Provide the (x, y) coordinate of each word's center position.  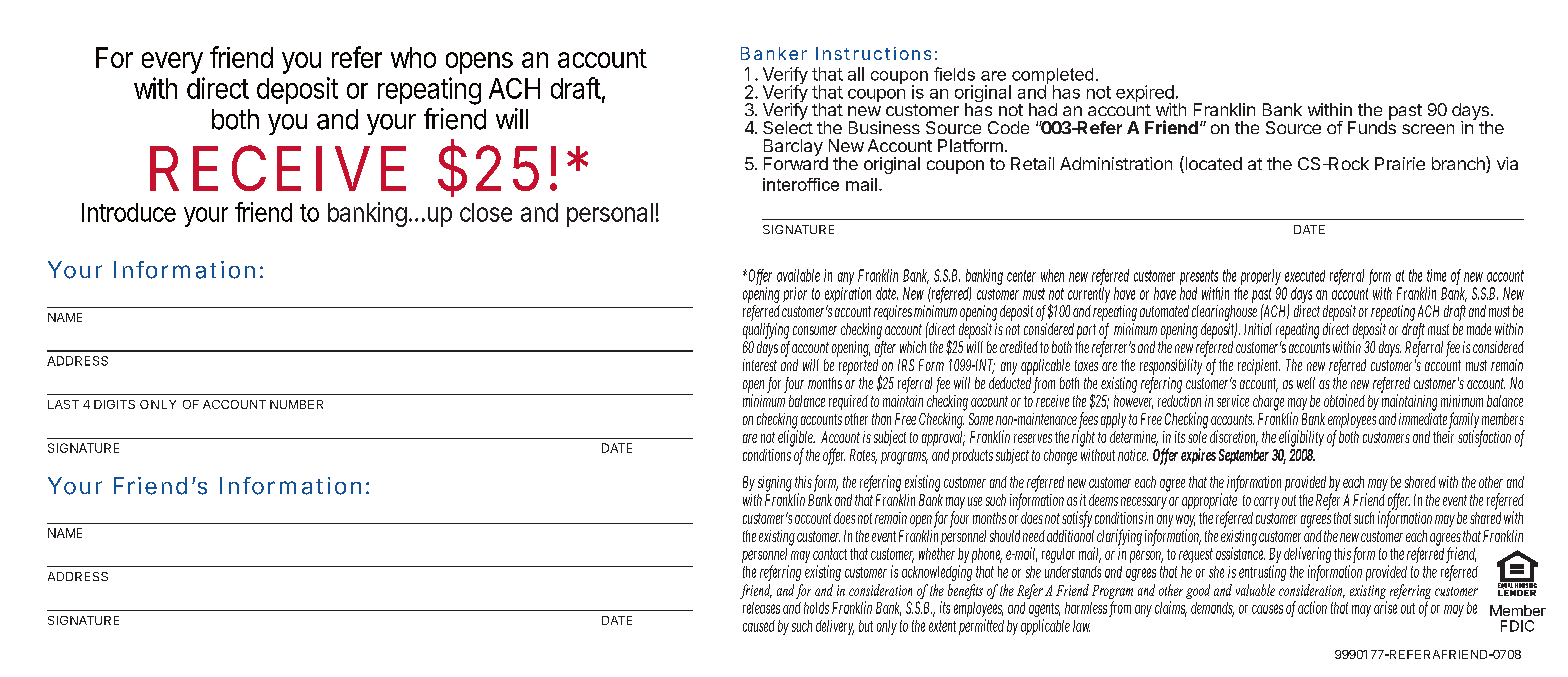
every (172, 63)
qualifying (766, 331)
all (856, 74)
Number (296, 404)
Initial (1258, 329)
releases (761, 608)
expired (1145, 95)
